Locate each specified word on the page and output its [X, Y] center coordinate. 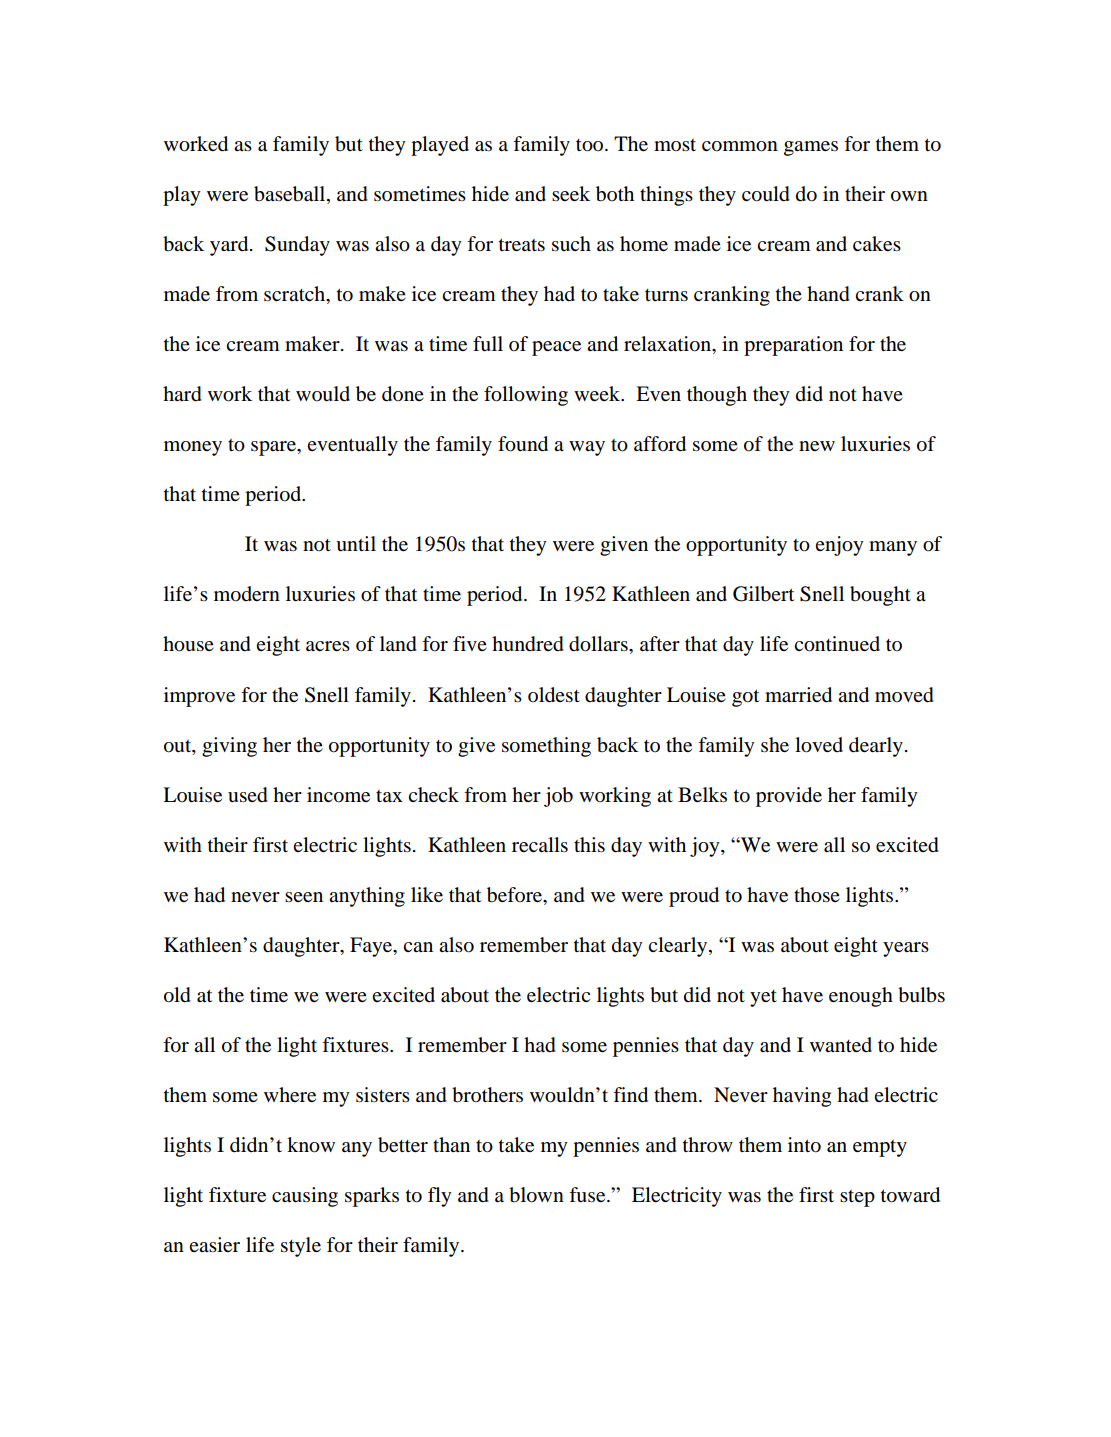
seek [571, 194]
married [798, 695]
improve [199, 697]
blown [536, 1195]
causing [305, 1197]
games [811, 148]
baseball [291, 194]
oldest [554, 695]
